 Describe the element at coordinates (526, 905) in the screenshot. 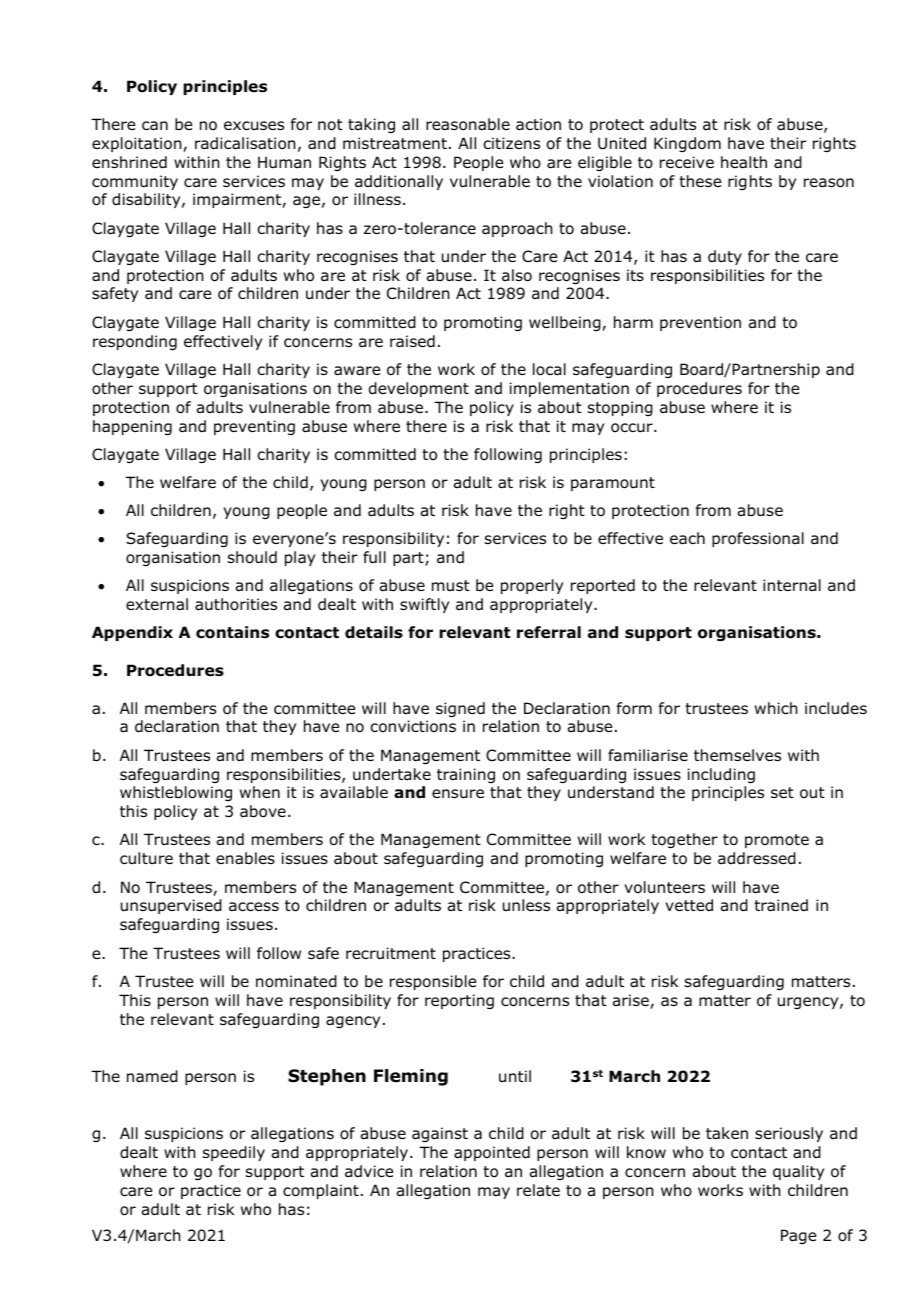

I see `unless` at that location.
